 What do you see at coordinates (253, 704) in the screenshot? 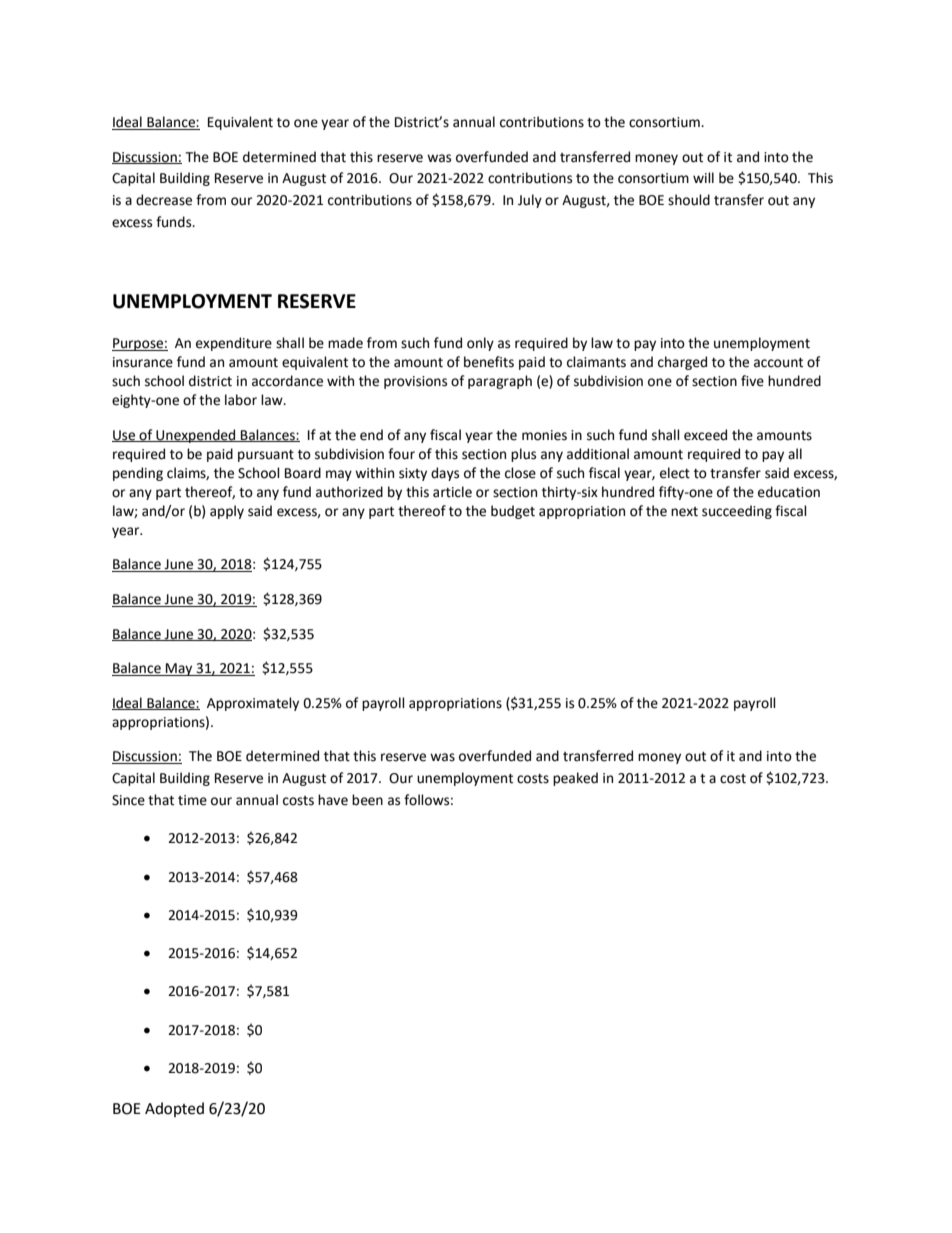
I see `Approximately` at bounding box center [253, 704].
